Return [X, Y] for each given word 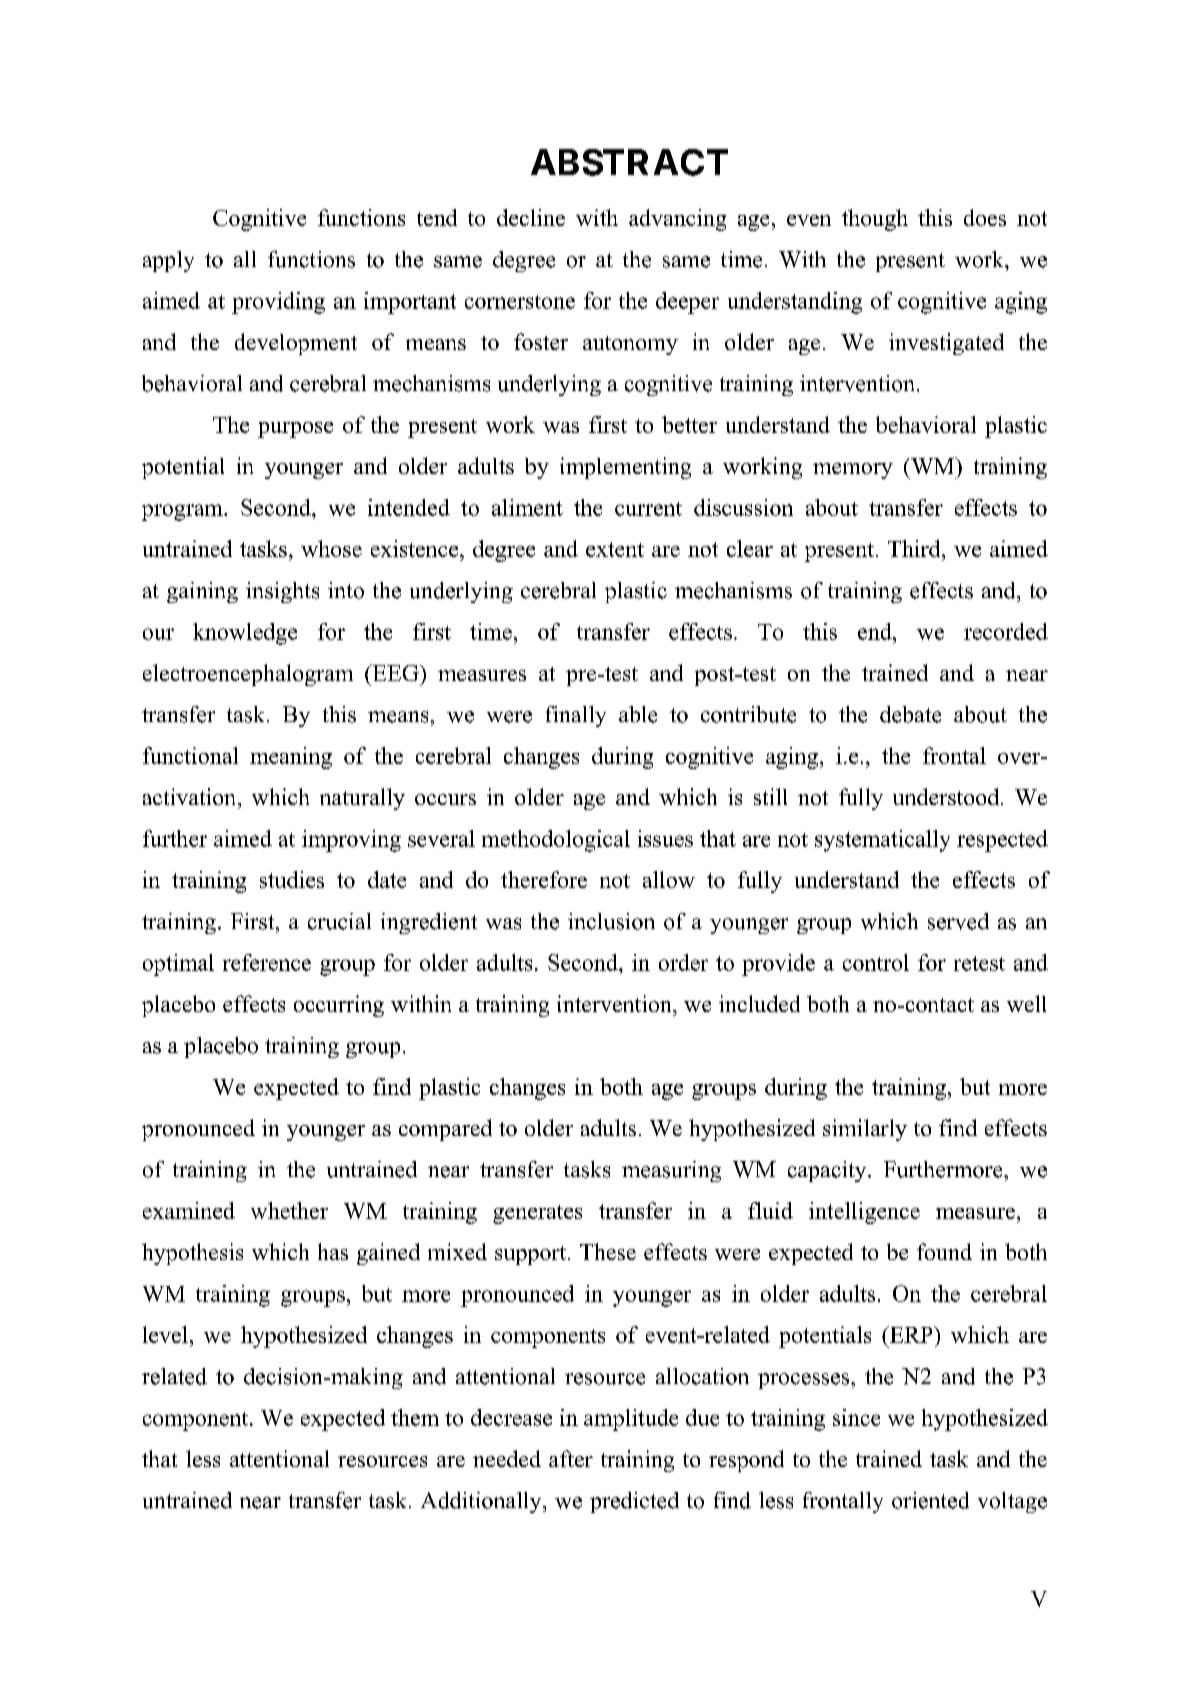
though [875, 220]
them [415, 1417]
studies [292, 879]
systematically [882, 841]
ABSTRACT [629, 162]
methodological [556, 841]
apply [168, 261]
